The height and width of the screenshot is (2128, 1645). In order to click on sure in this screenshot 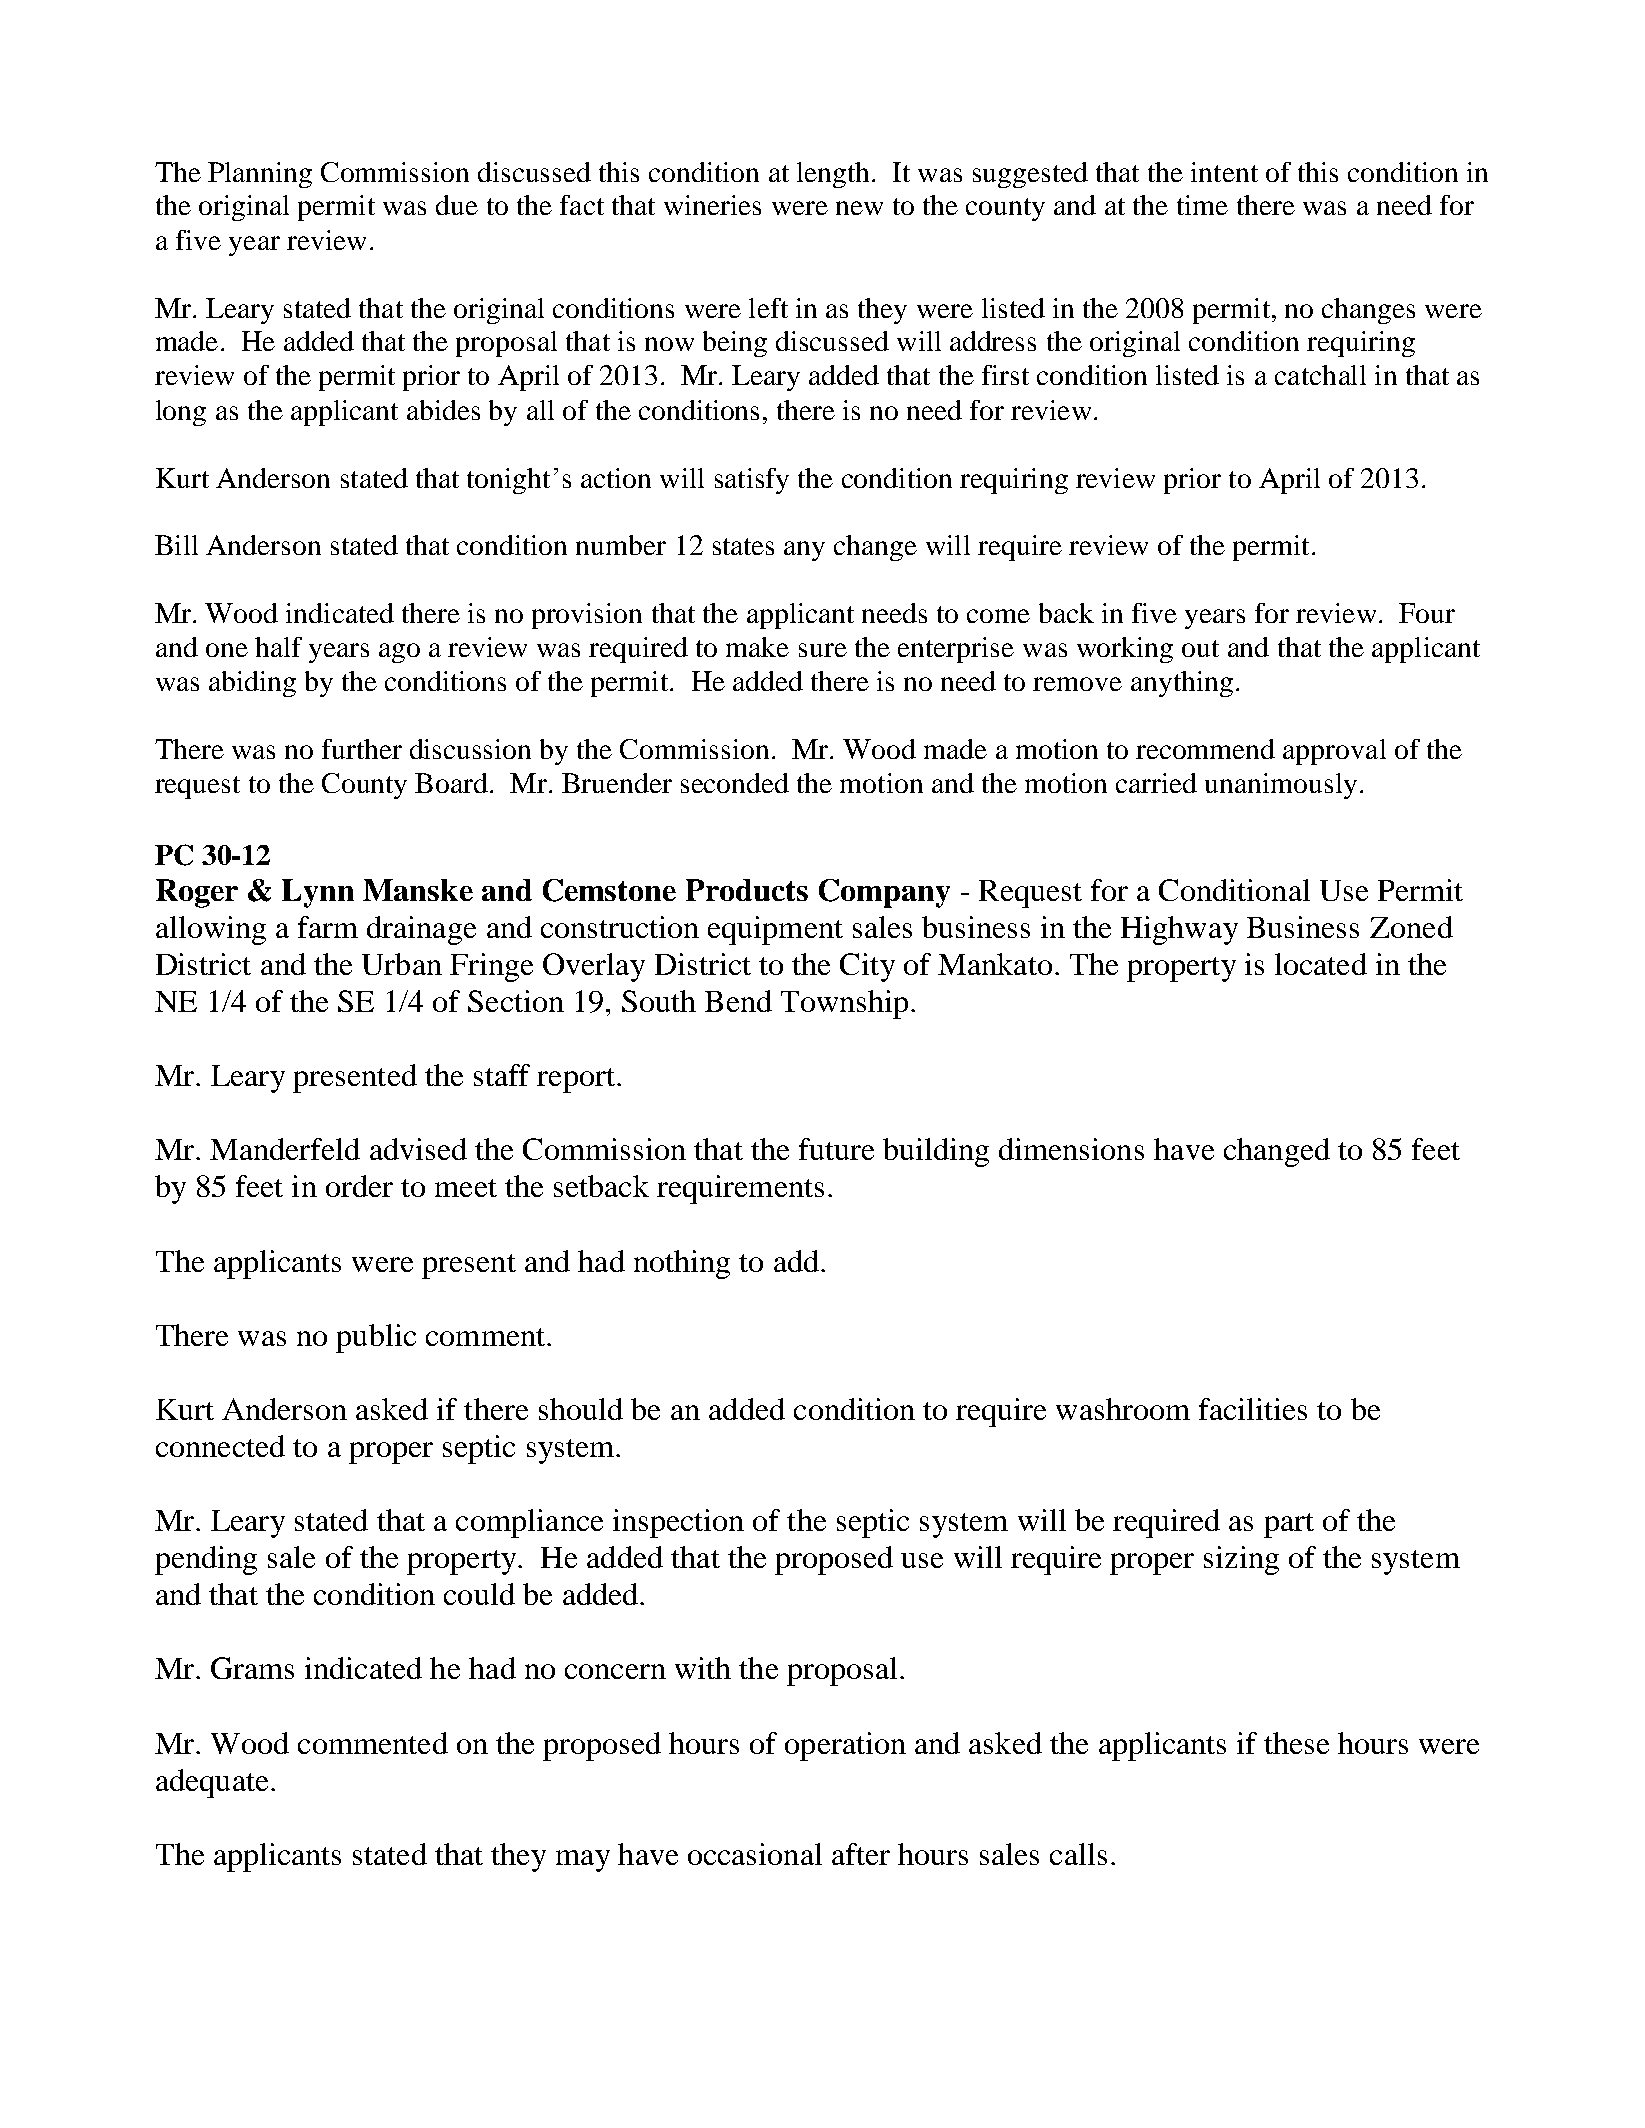, I will do `click(823, 650)`.
